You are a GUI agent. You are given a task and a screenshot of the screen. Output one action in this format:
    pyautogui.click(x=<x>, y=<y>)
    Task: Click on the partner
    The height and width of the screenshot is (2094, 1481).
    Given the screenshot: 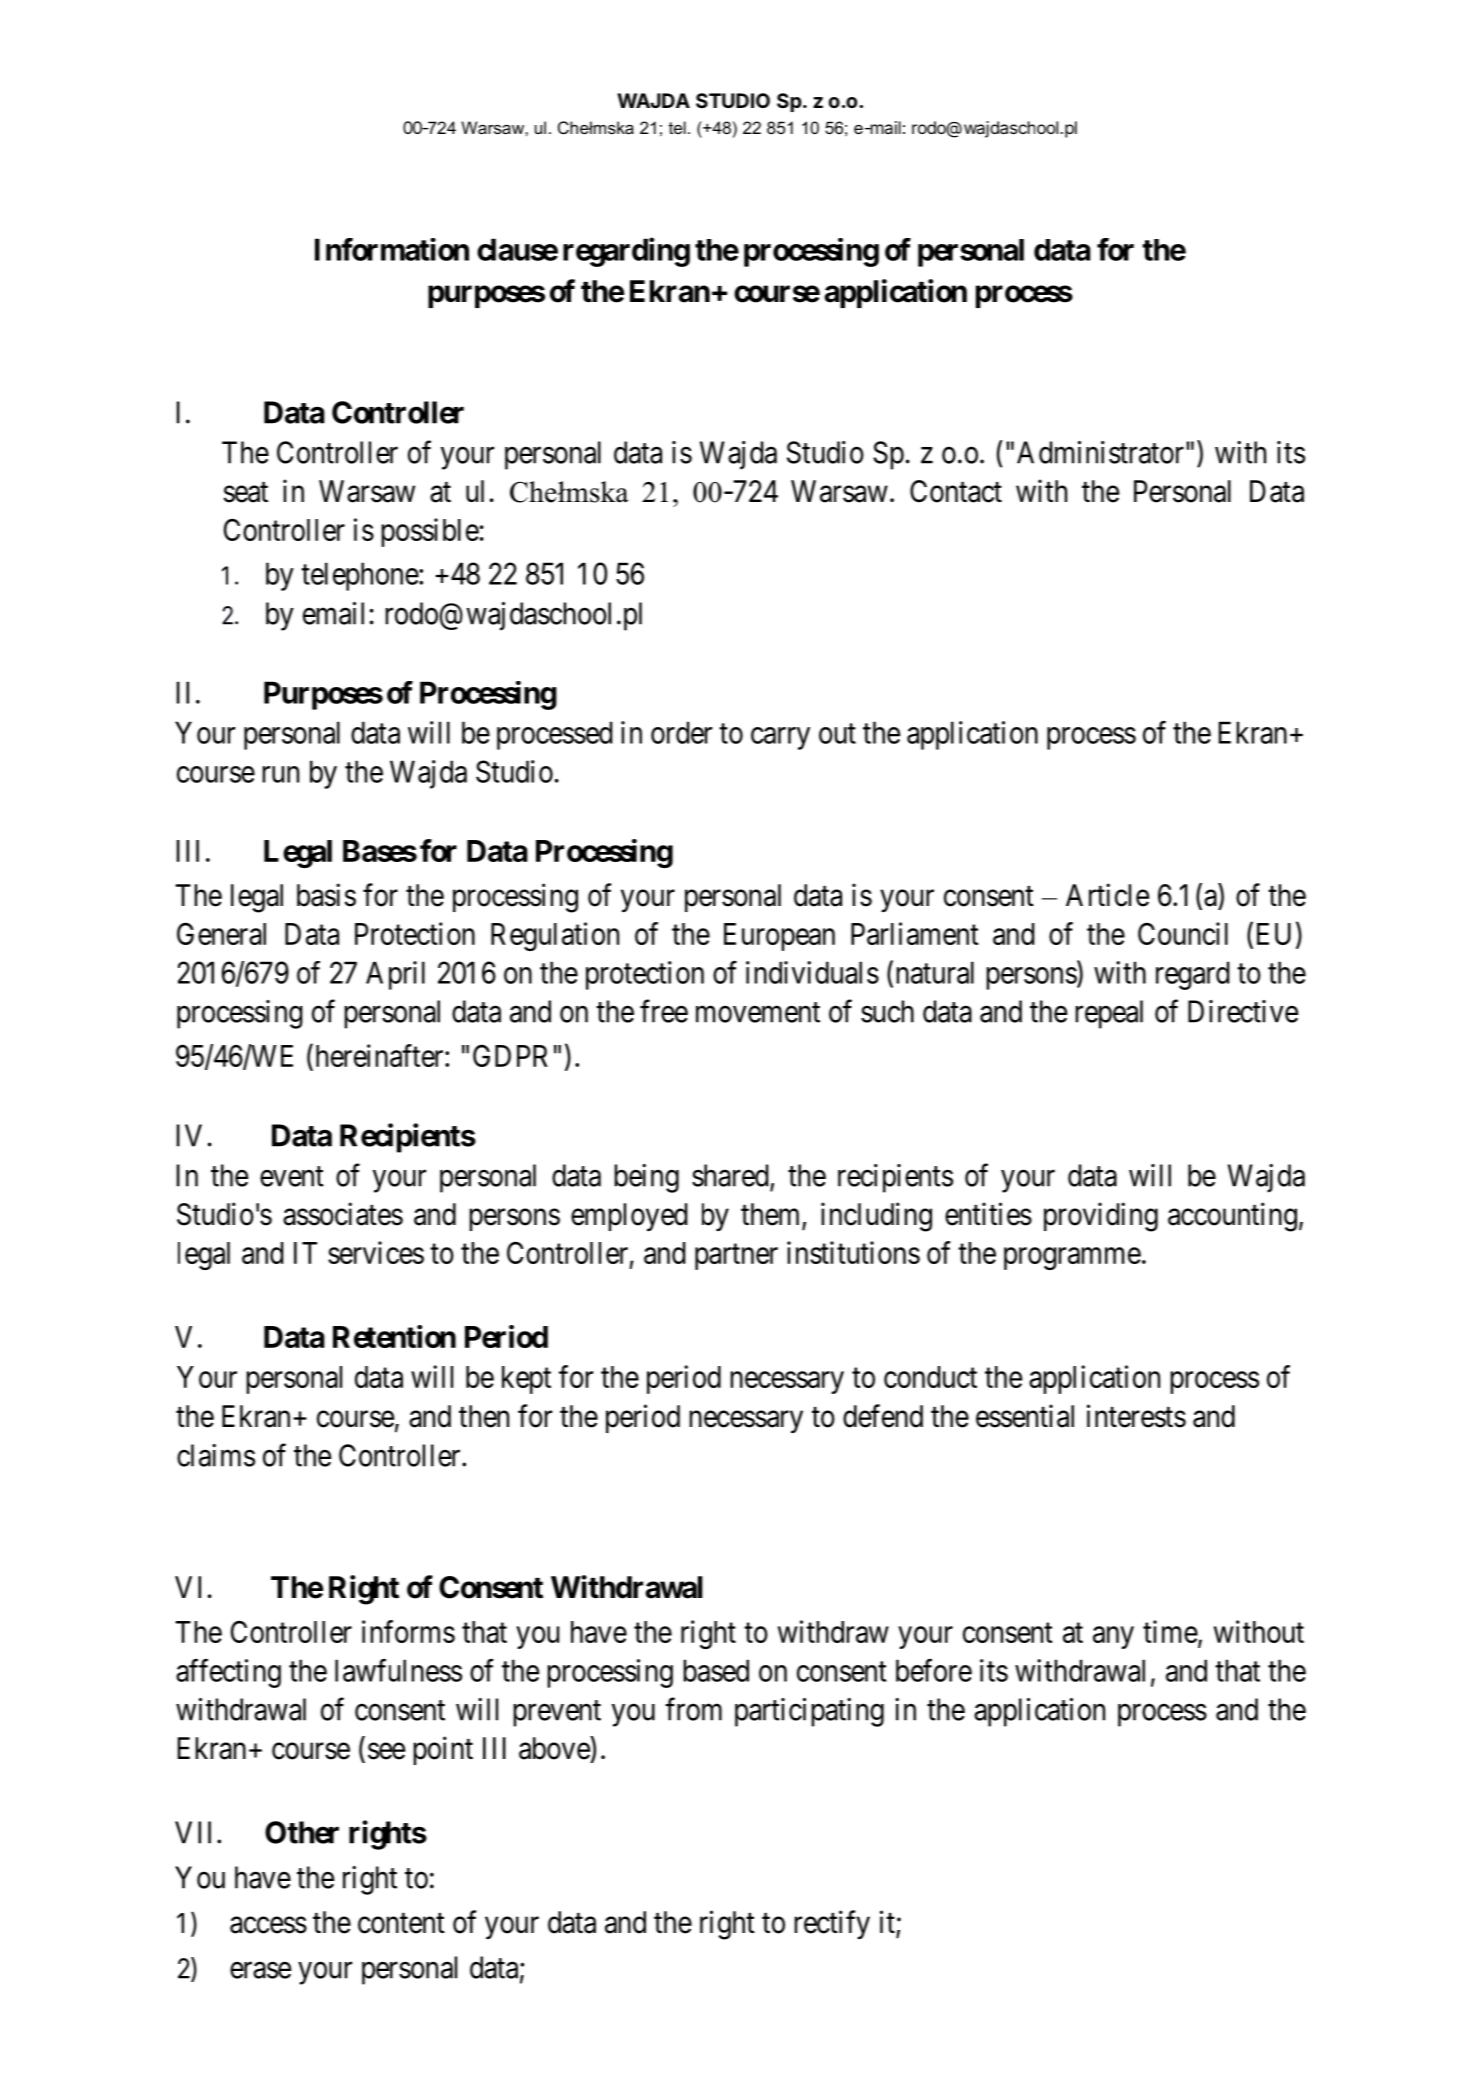 What is the action you would take?
    pyautogui.click(x=736, y=1257)
